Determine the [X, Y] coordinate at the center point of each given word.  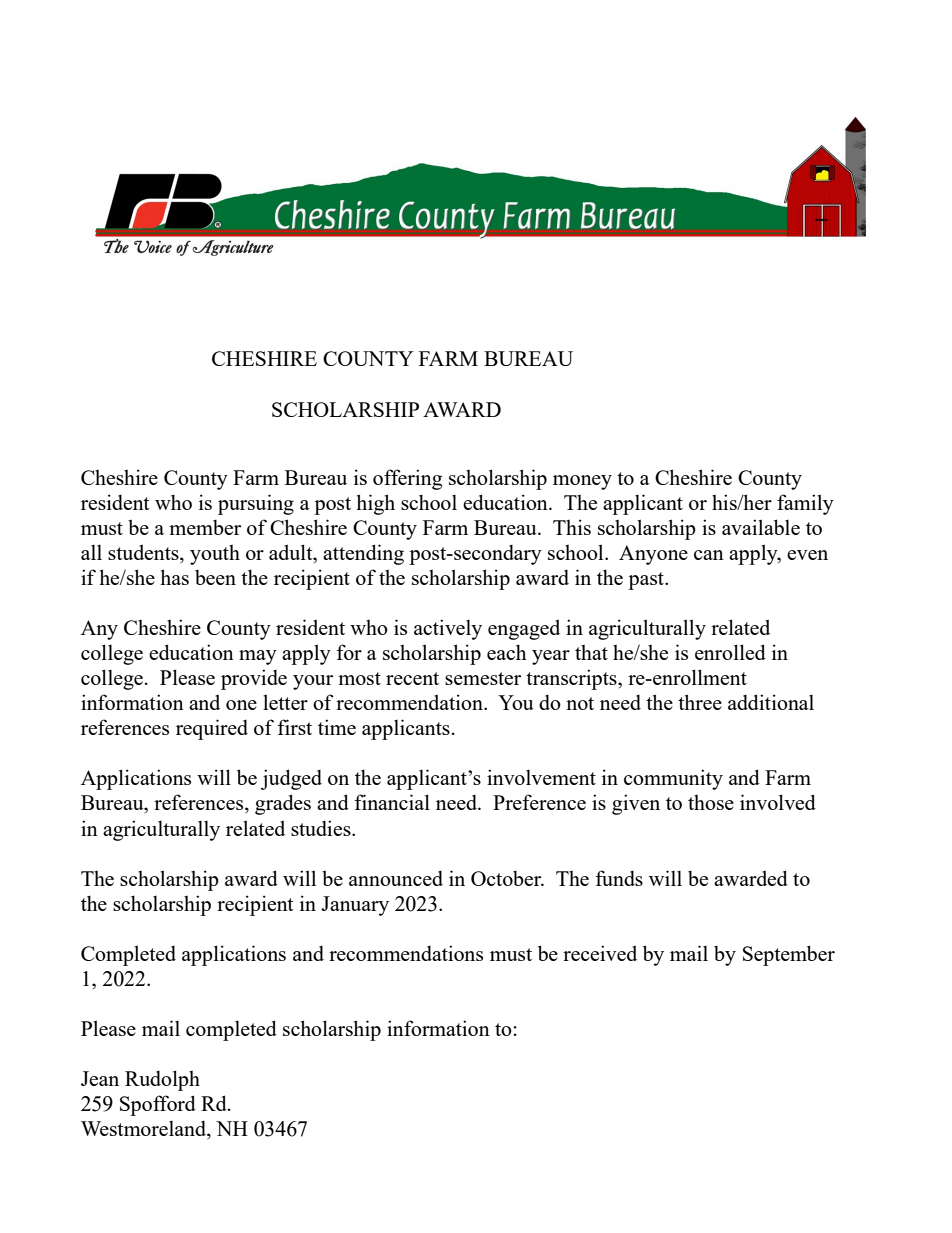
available [761, 527]
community [673, 779]
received [600, 953]
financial [392, 802]
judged [291, 779]
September [789, 955]
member [205, 527]
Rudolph [162, 1080]
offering [407, 479]
